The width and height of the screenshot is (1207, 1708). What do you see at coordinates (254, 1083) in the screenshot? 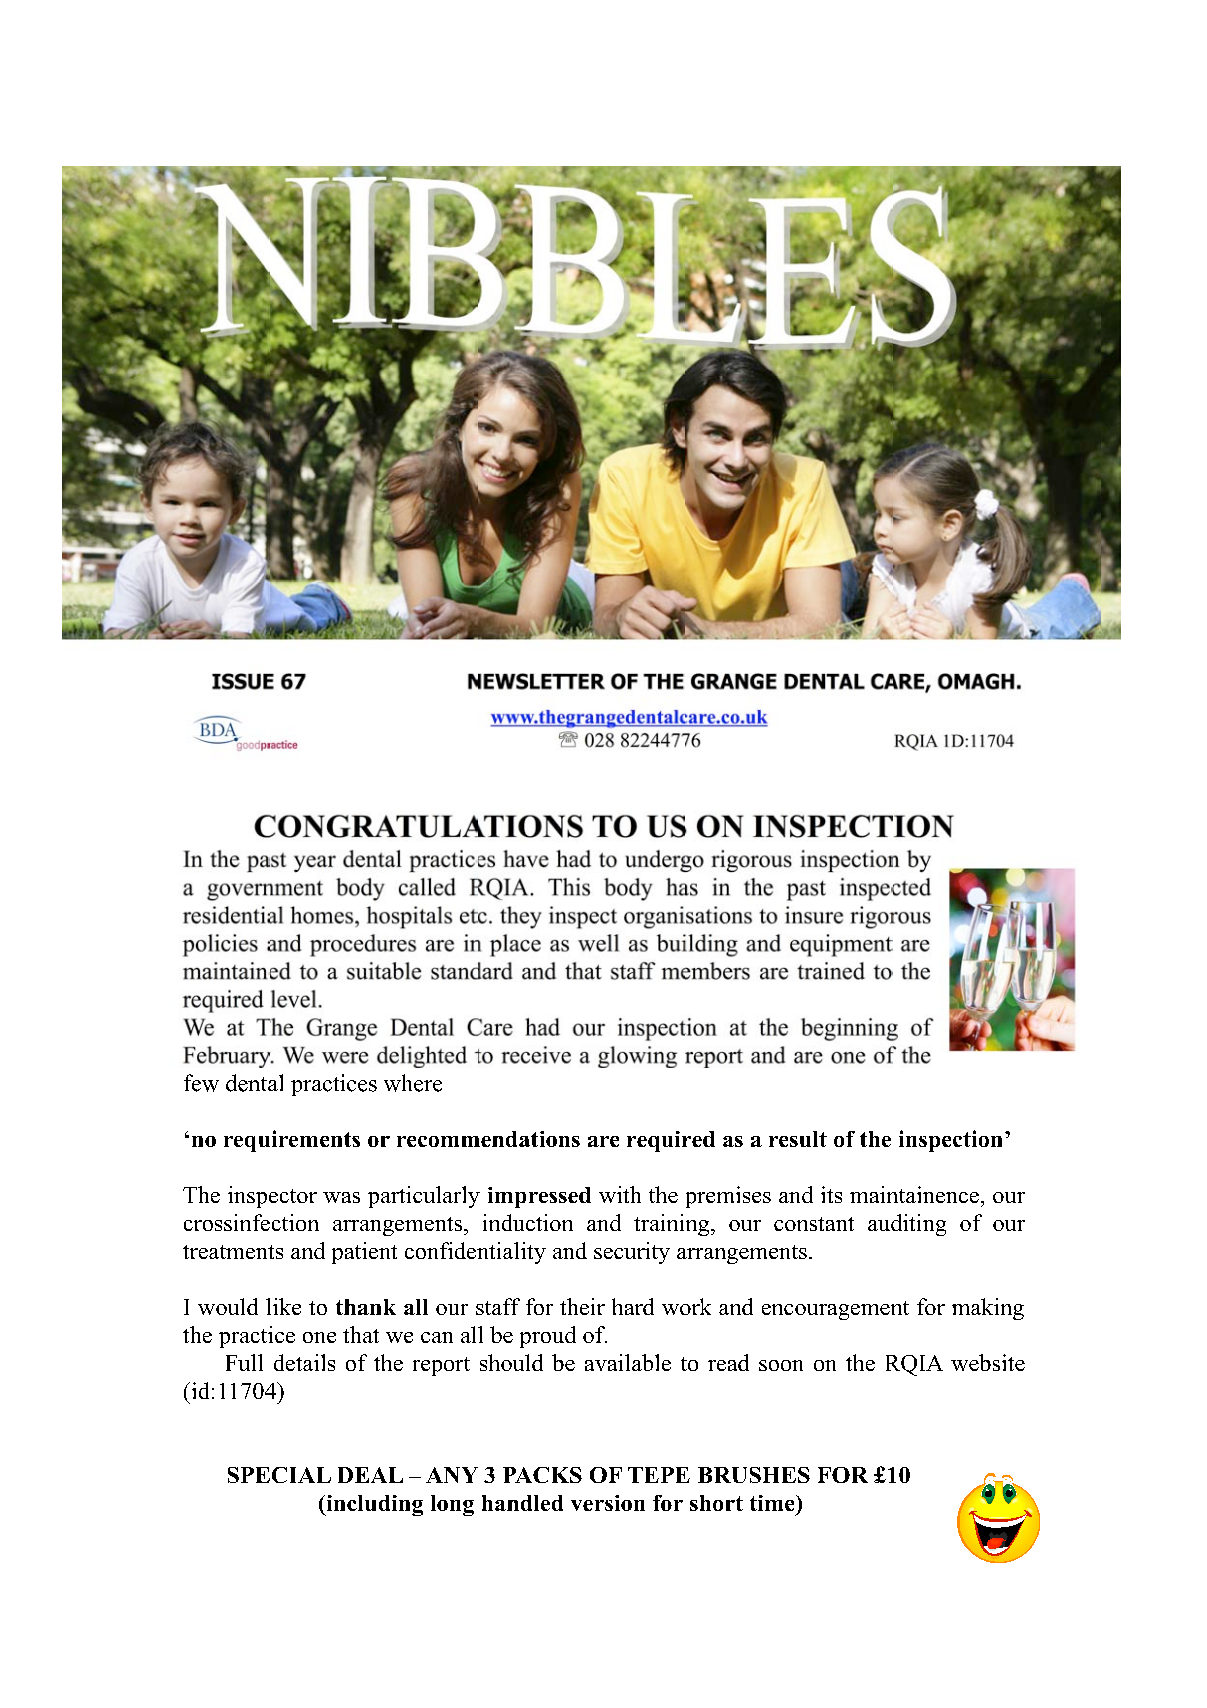
I see `dental` at bounding box center [254, 1083].
